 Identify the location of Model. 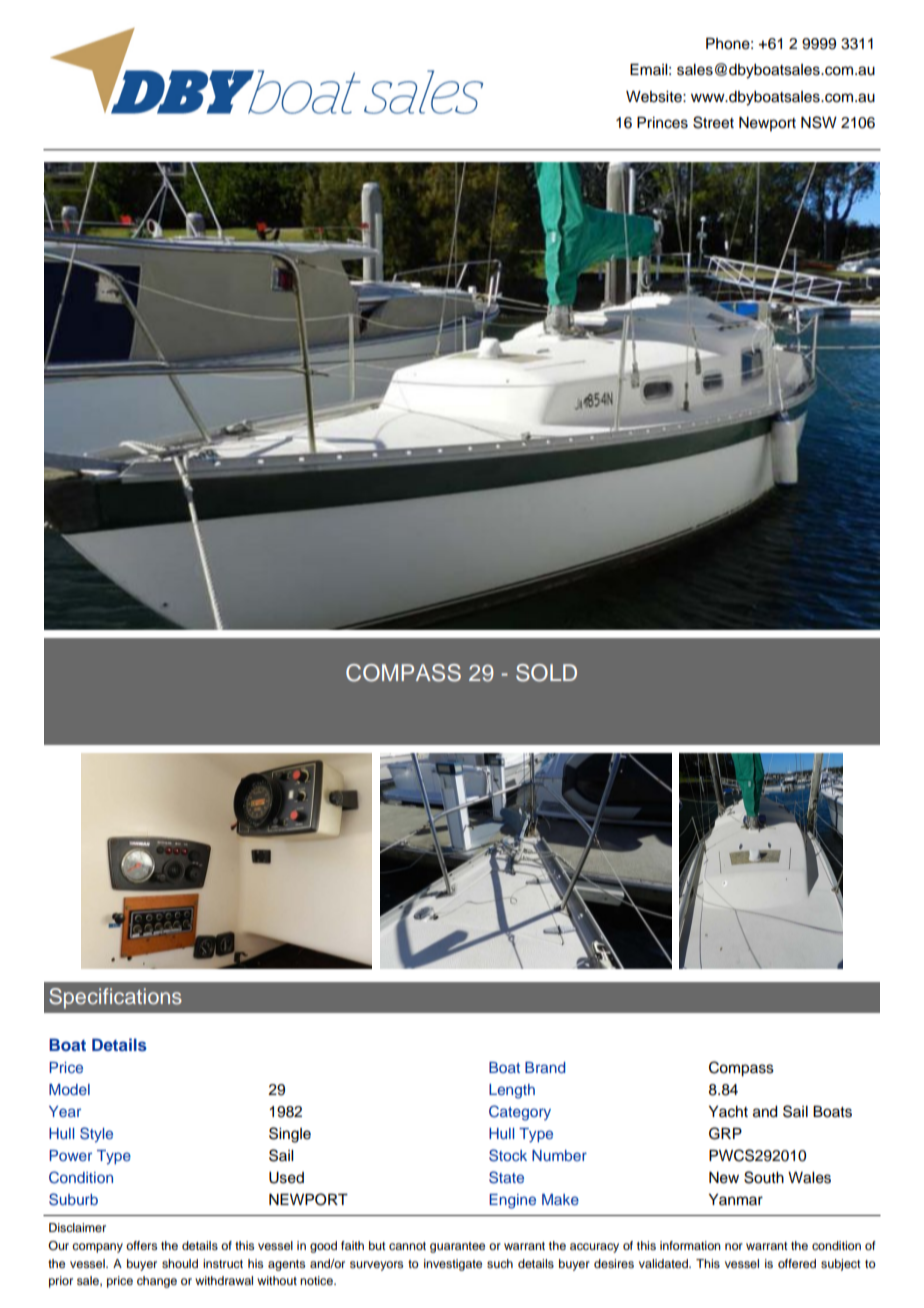
(69, 1089).
